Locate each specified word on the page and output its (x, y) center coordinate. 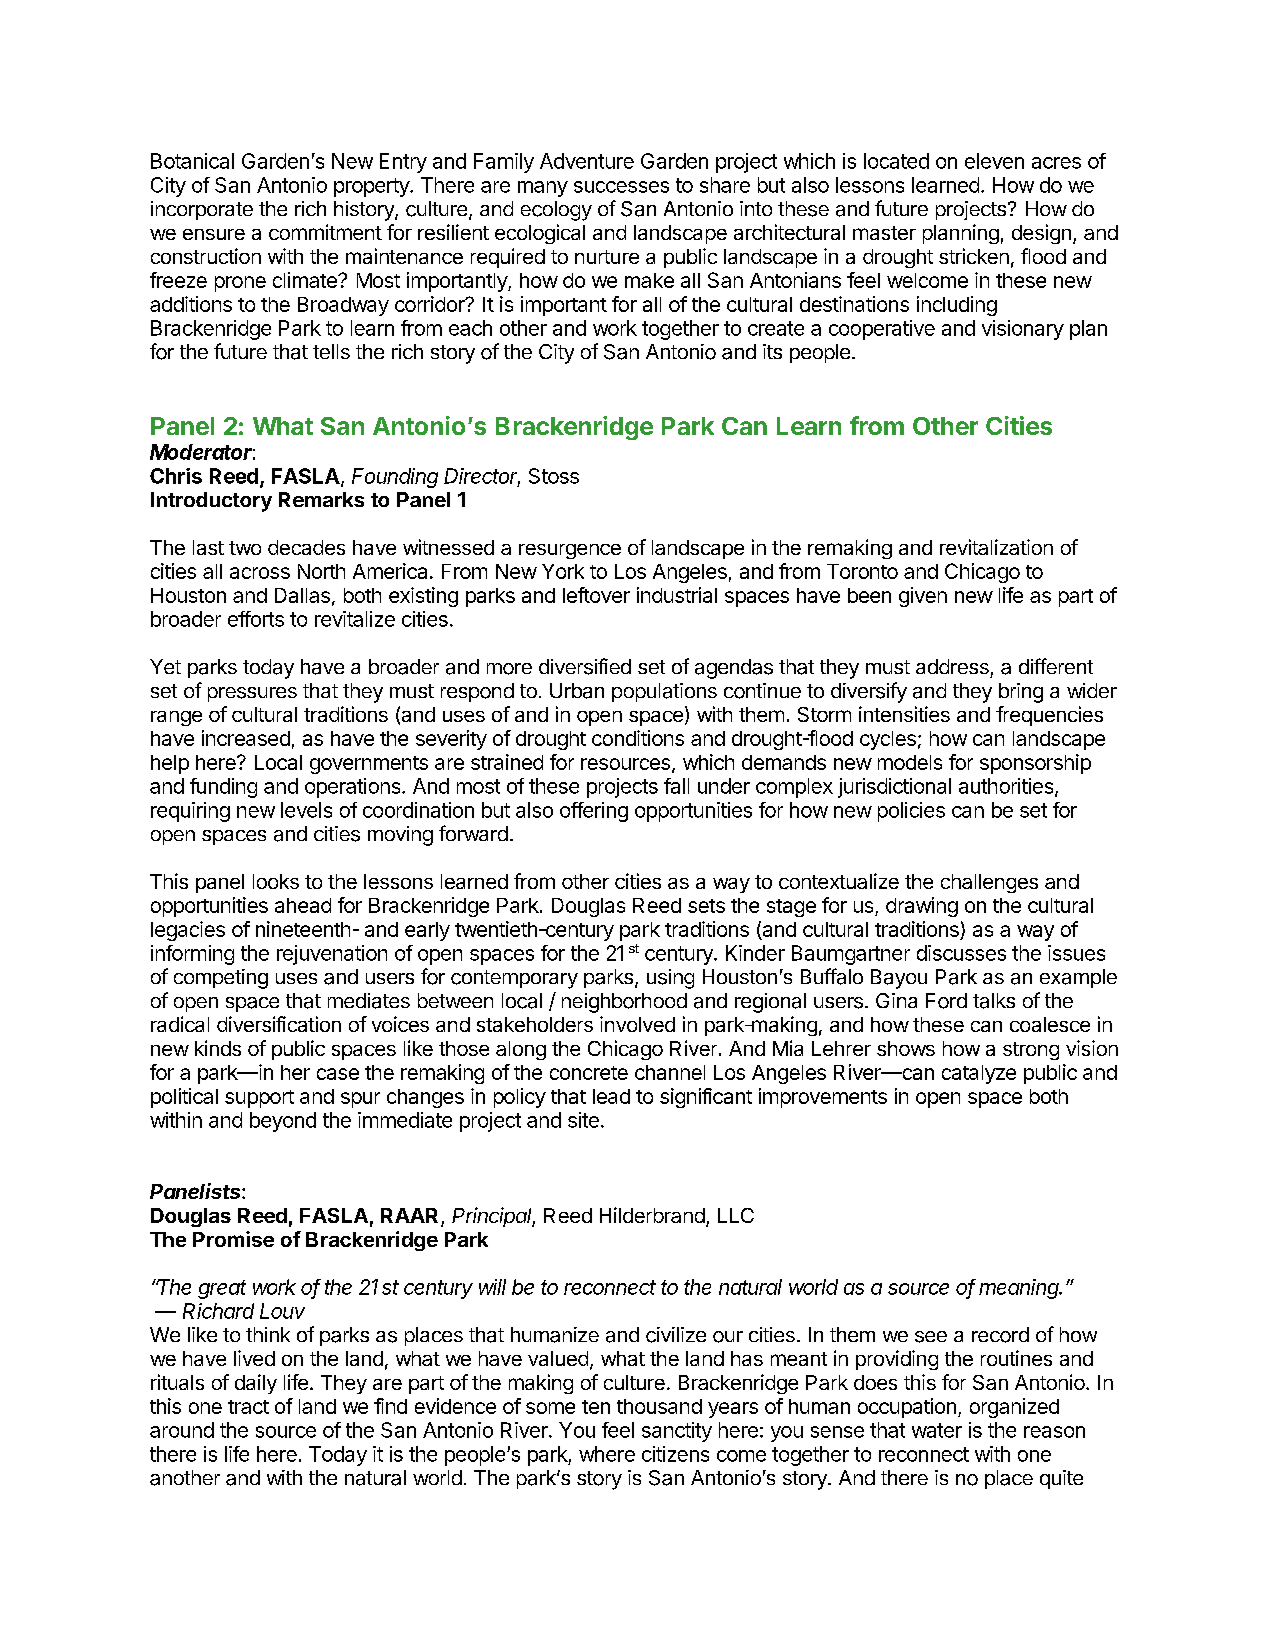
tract (248, 1407)
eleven (994, 161)
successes (621, 187)
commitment (325, 232)
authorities (1007, 787)
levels (306, 810)
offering (594, 812)
